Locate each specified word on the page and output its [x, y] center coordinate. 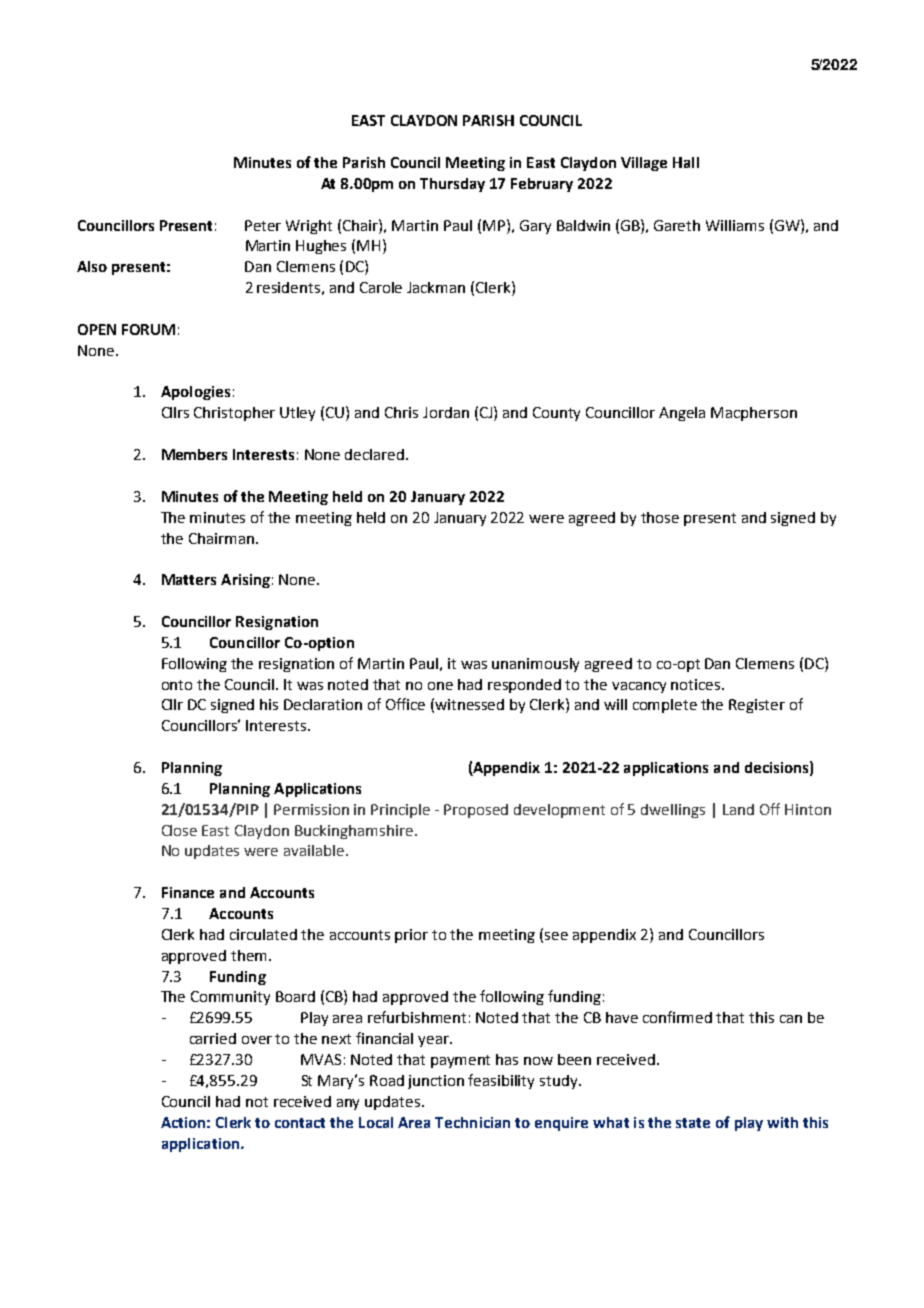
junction [436, 1082]
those [660, 517]
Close [179, 830]
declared [376, 454]
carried [213, 1038]
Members [194, 454]
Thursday [452, 185]
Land [738, 809]
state [693, 1123]
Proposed [476, 811]
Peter [263, 225]
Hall [686, 162]
